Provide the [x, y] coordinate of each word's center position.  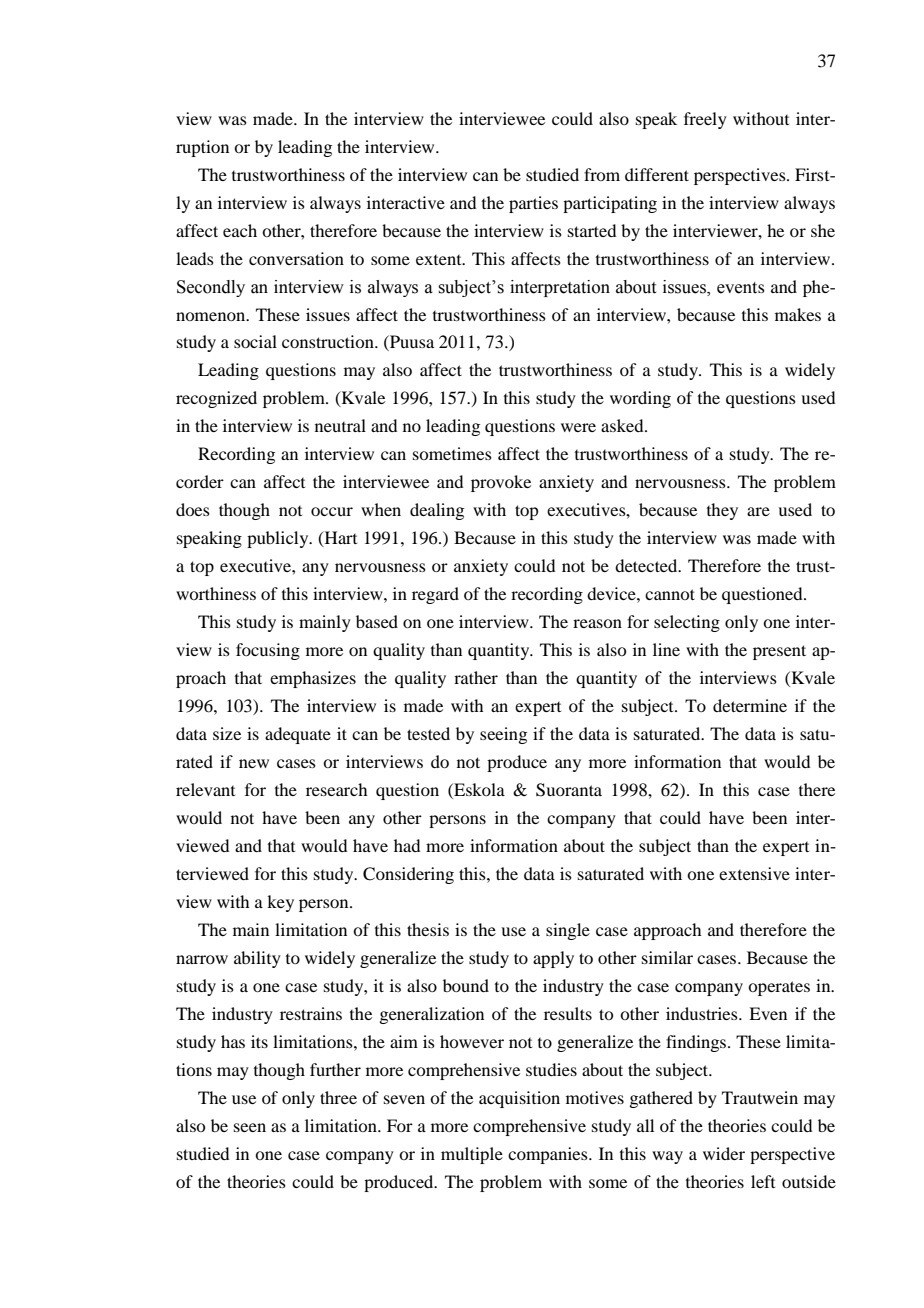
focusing [268, 651]
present [779, 652]
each [240, 230]
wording [640, 399]
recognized [216, 399]
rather [476, 677]
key [280, 903]
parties [533, 204]
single [568, 931]
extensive [754, 873]
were [578, 427]
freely [705, 120]
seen [250, 1127]
